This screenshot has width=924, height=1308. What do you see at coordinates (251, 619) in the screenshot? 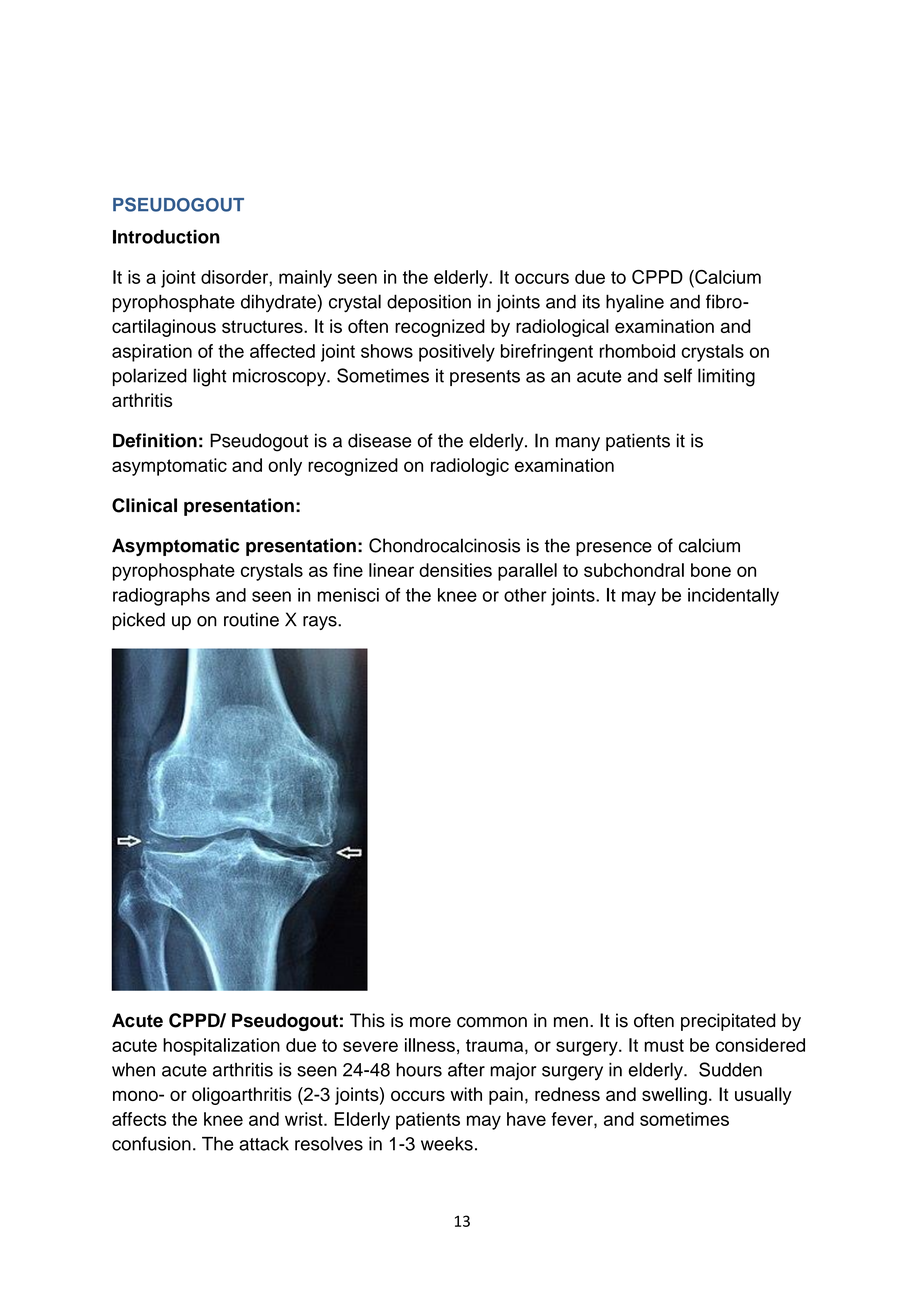
I see `routine` at bounding box center [251, 619].
